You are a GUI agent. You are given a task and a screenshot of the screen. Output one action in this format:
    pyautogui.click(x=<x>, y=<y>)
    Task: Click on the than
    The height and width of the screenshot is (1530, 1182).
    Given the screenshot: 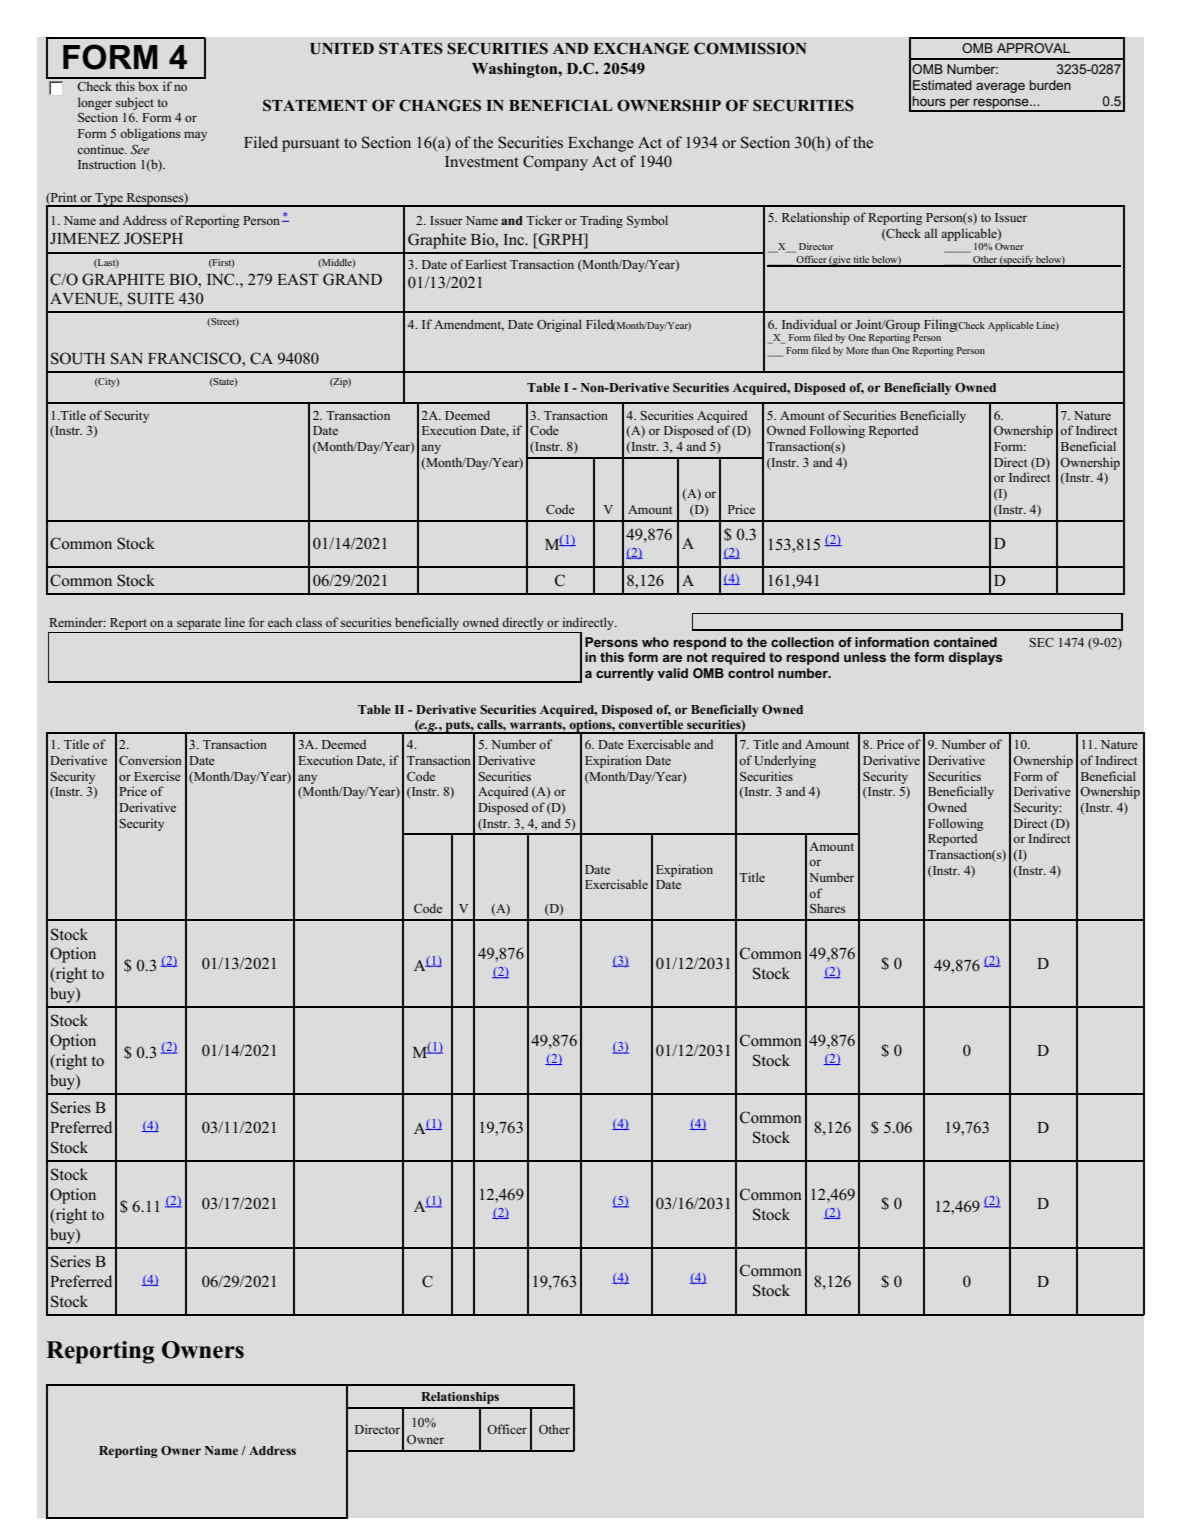 What is the action you would take?
    pyautogui.click(x=880, y=350)
